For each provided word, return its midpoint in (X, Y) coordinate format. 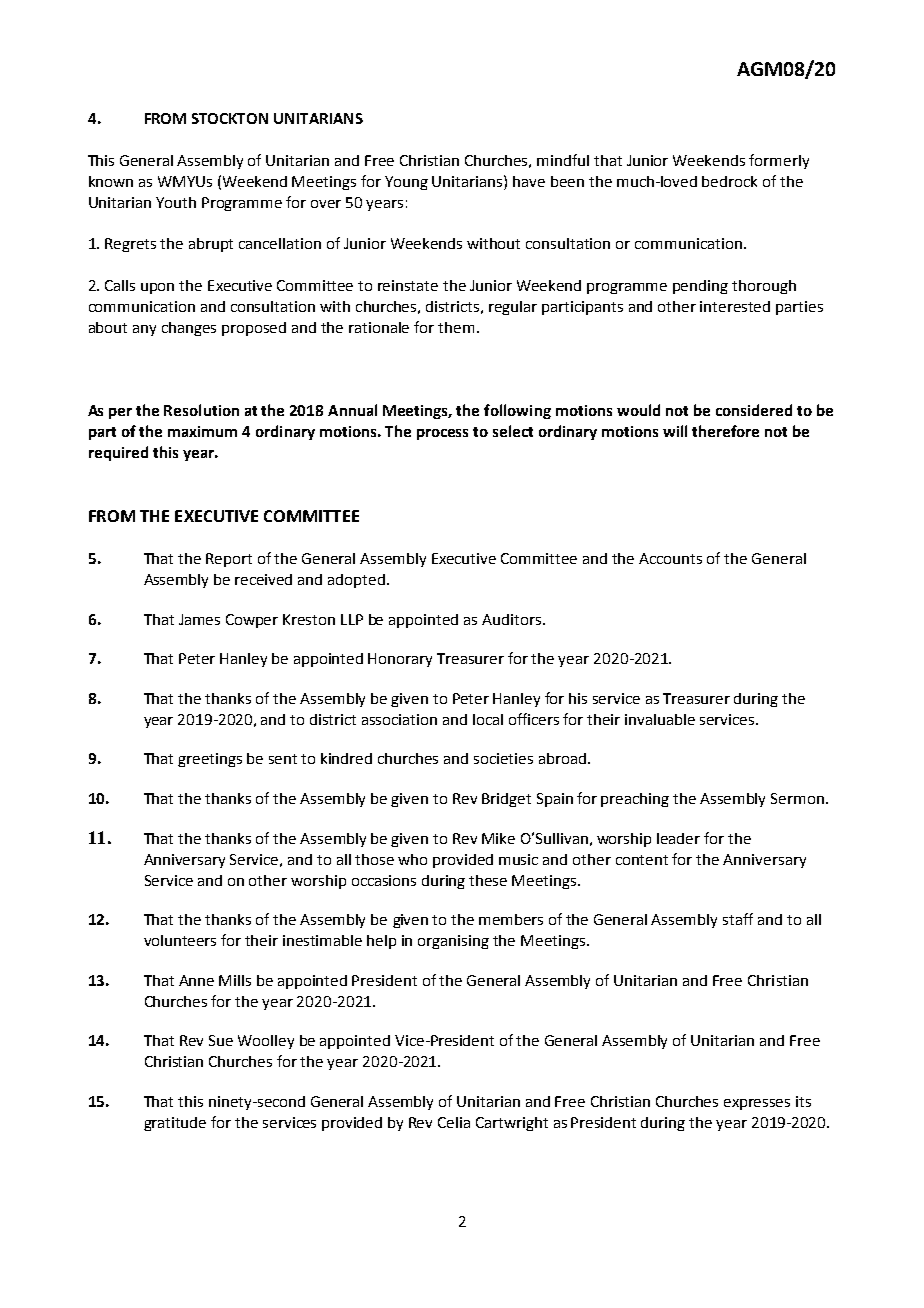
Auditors (511, 619)
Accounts (670, 558)
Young (406, 183)
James (199, 619)
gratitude (175, 1124)
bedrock (729, 181)
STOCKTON (230, 118)
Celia (454, 1122)
